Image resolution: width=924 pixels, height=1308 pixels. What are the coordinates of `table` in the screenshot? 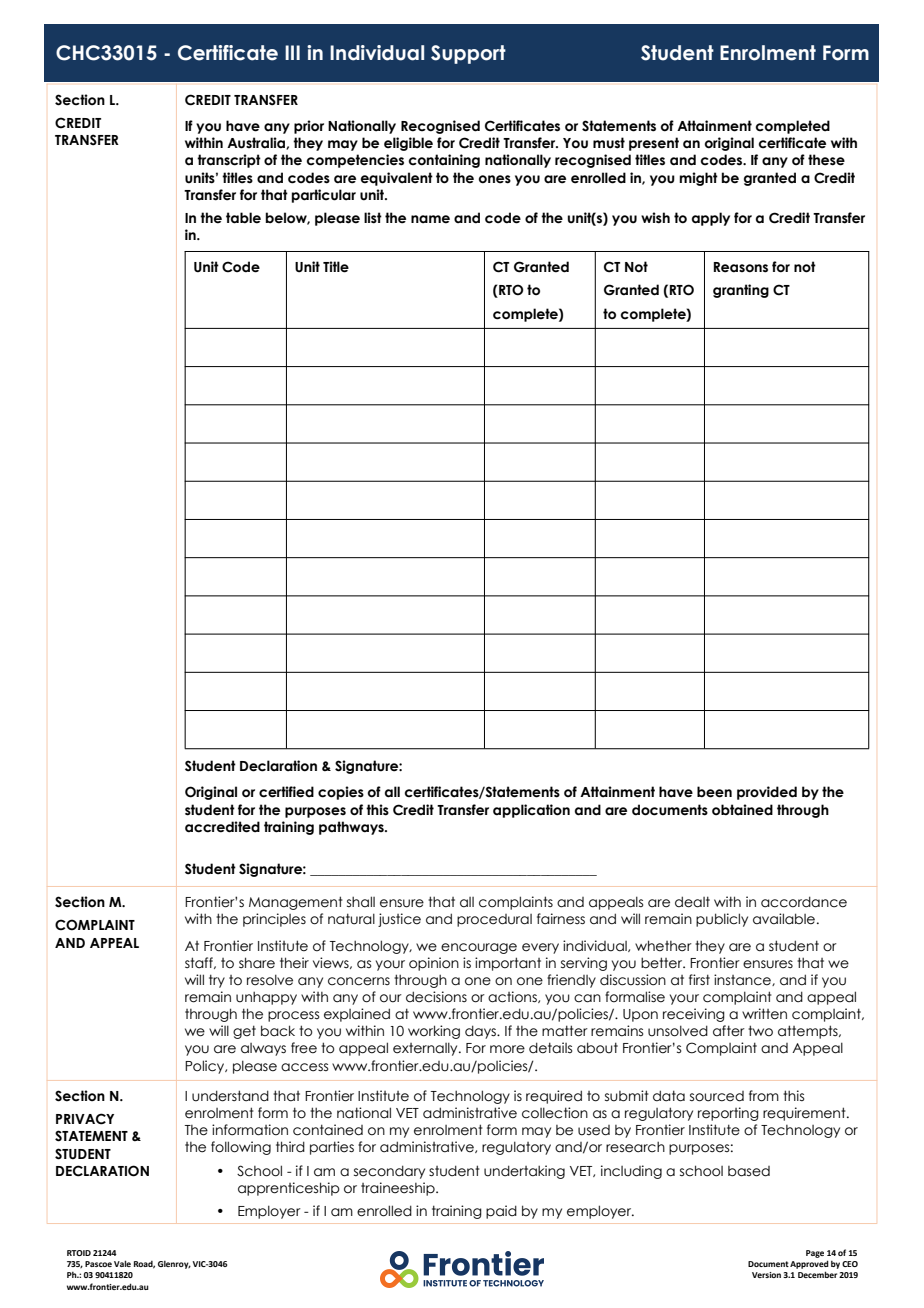 It's located at (243, 218).
